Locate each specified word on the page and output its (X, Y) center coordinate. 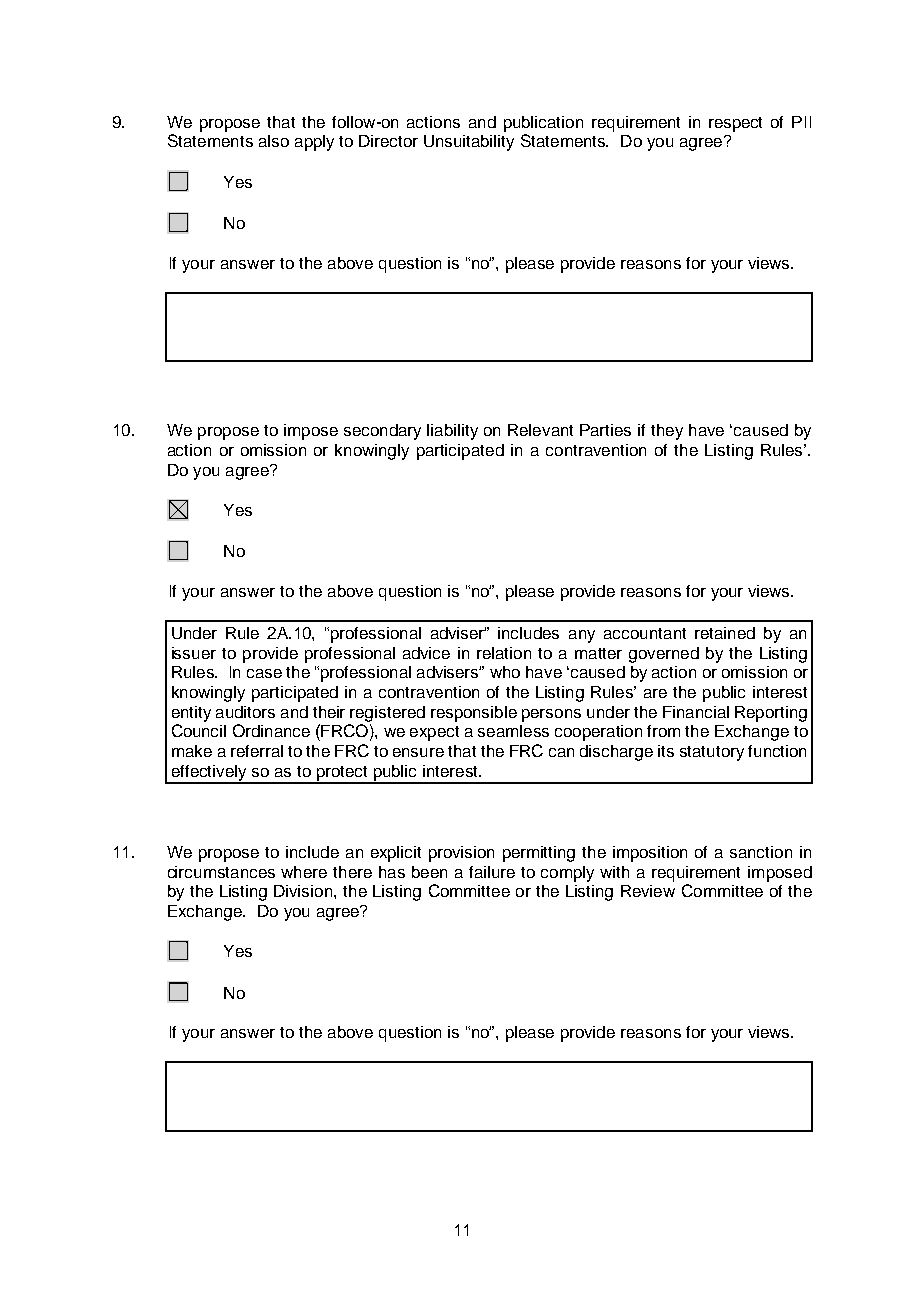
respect (735, 124)
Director (388, 141)
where (304, 872)
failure (492, 872)
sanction (761, 852)
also (274, 141)
